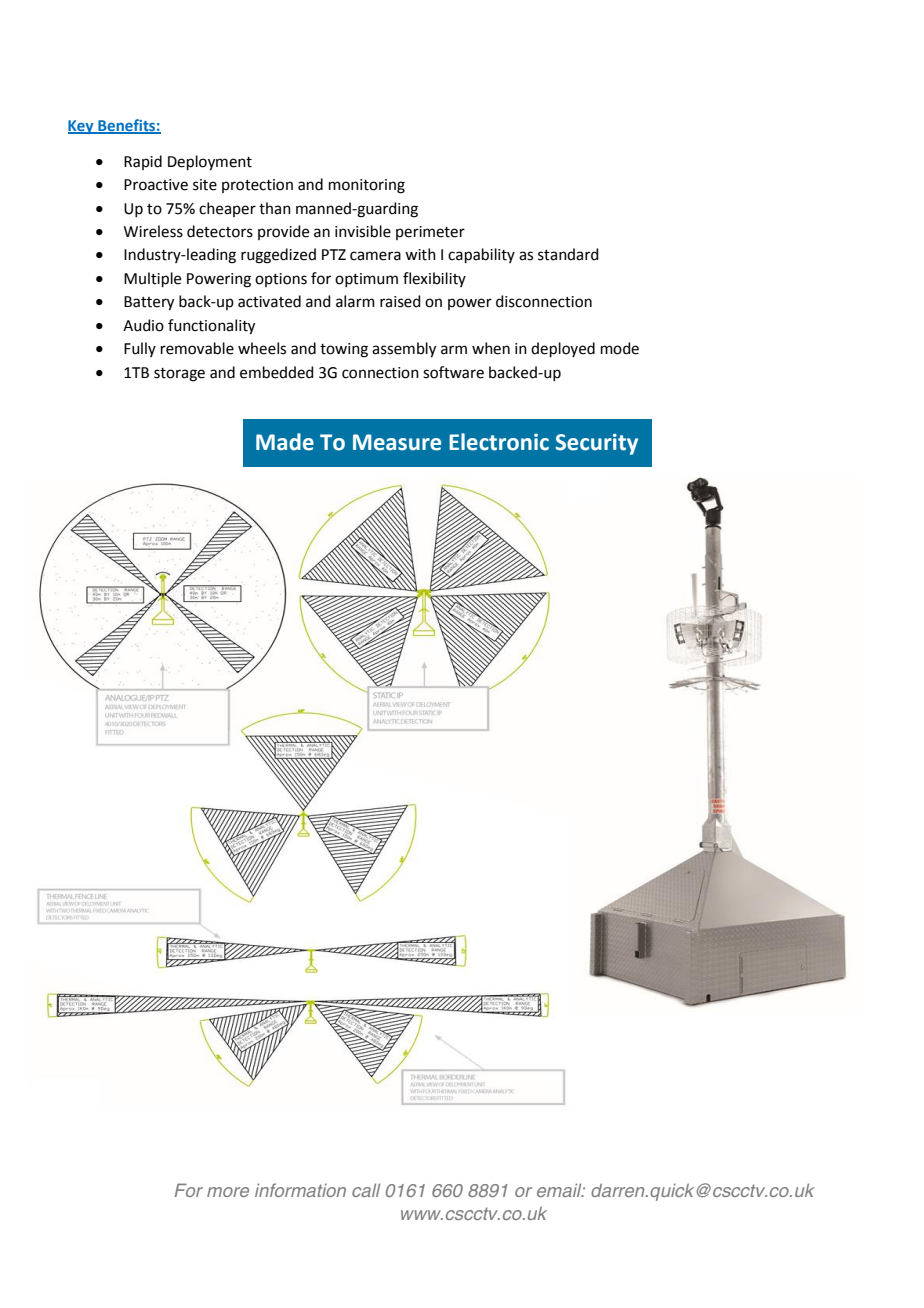  Describe the element at coordinates (568, 254) in the screenshot. I see `standard` at that location.
